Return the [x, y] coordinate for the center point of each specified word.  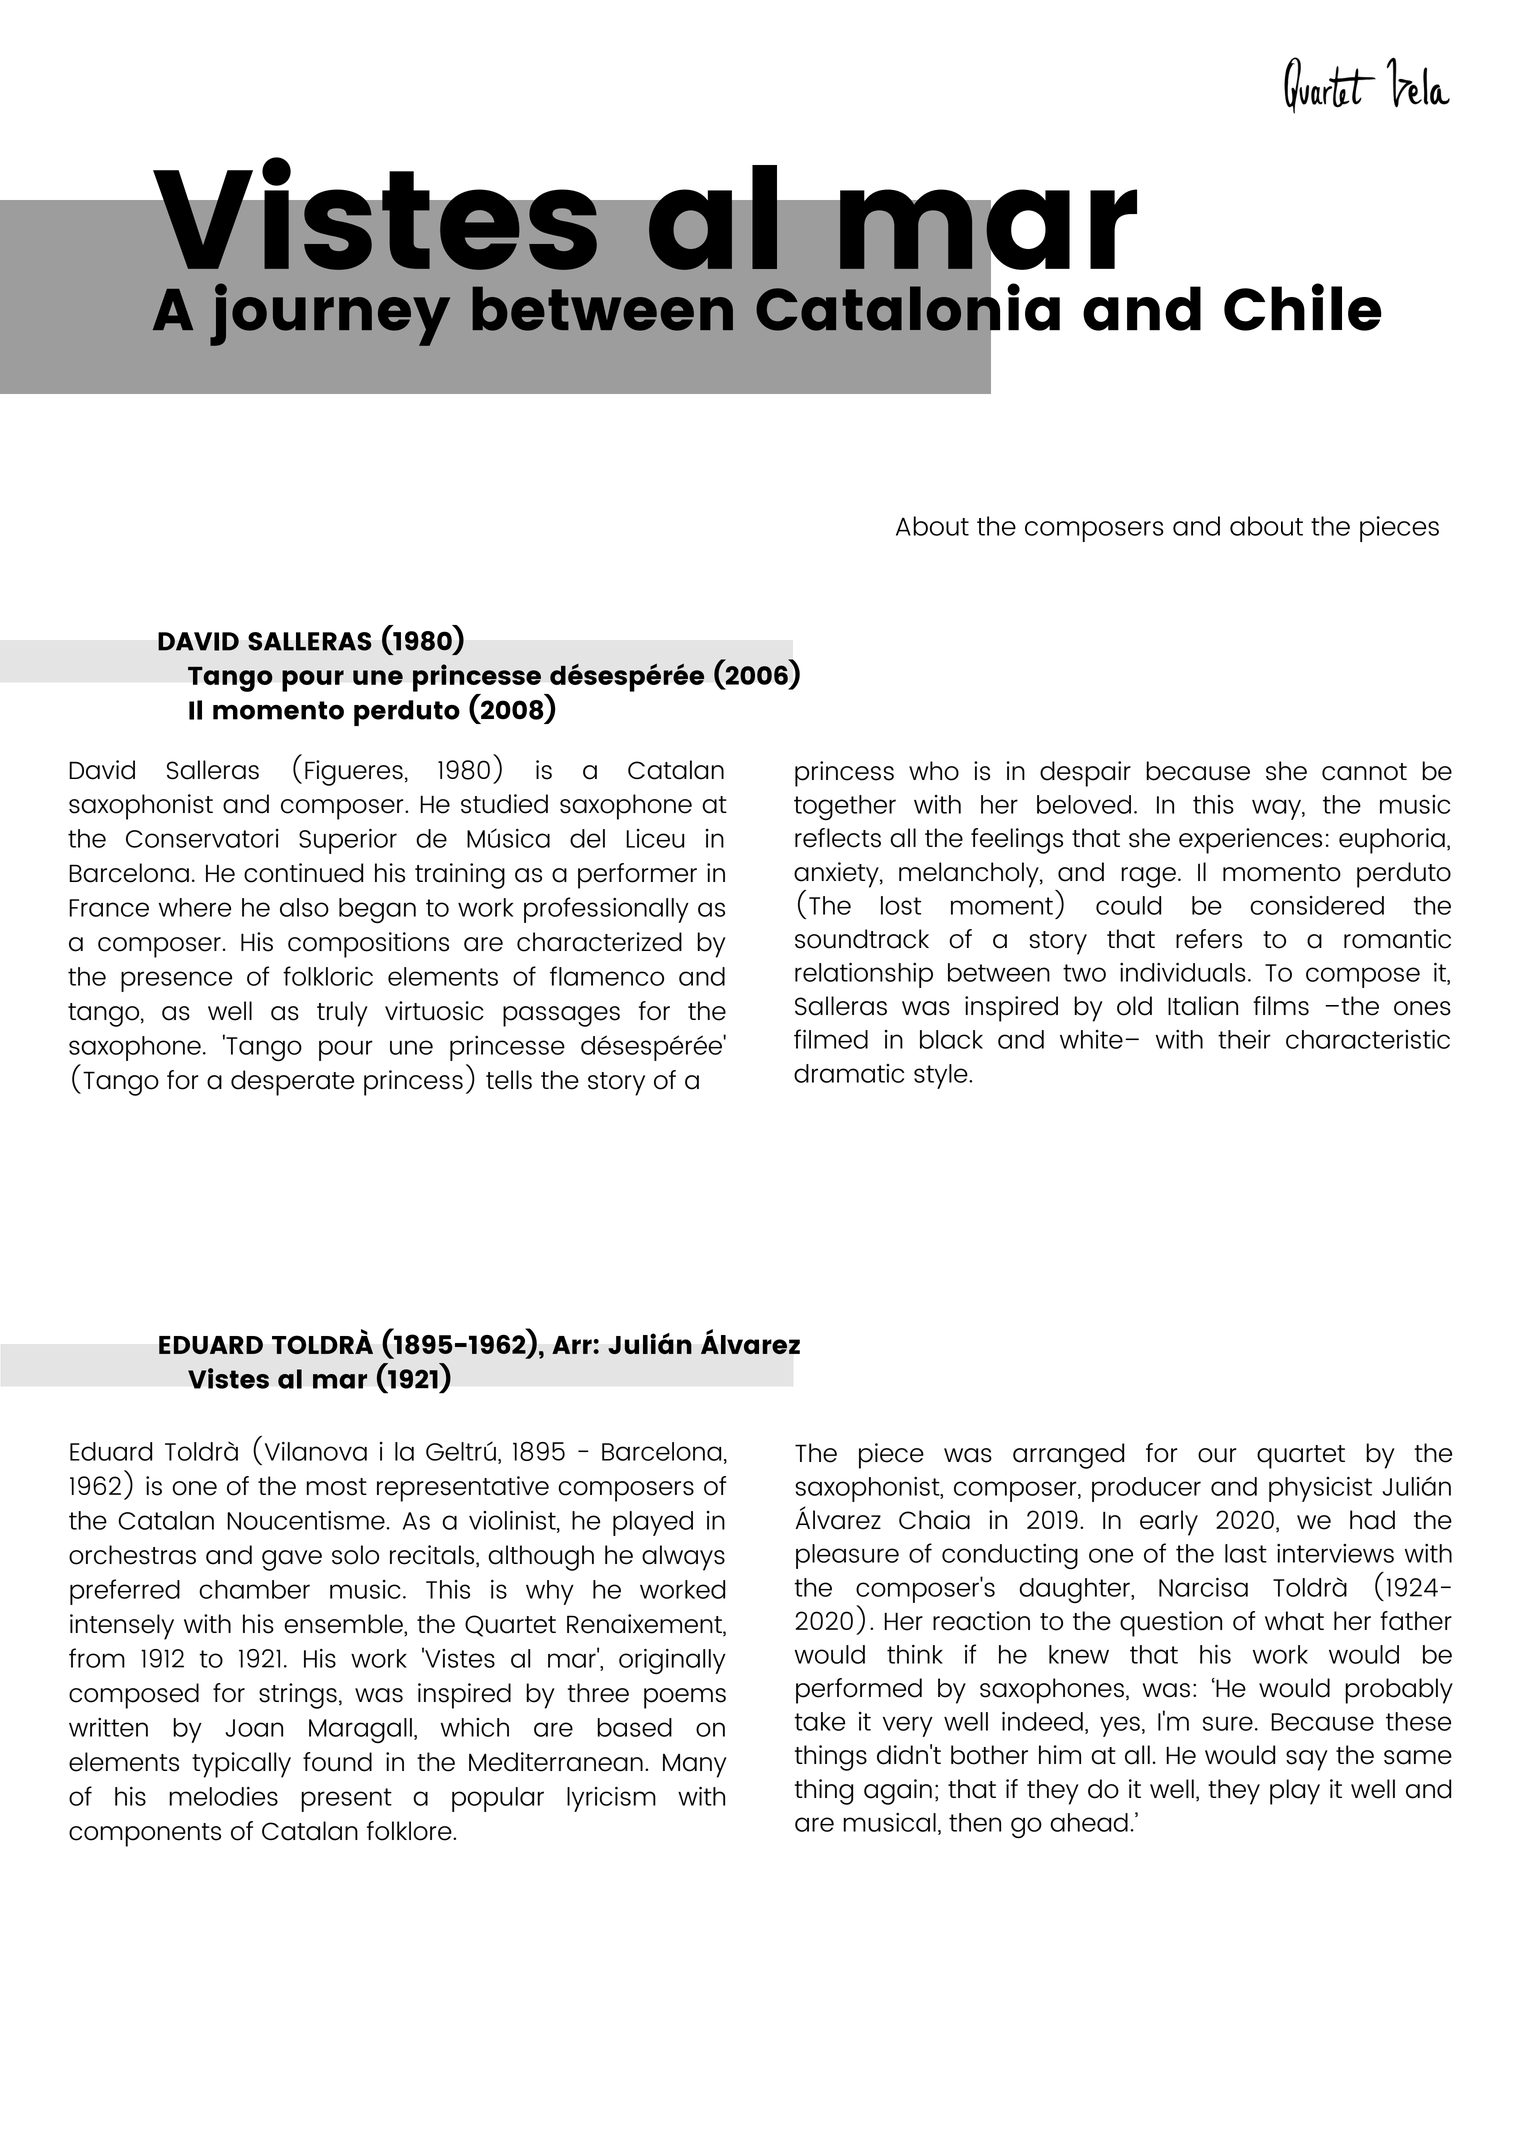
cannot [1364, 772]
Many [695, 1765]
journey [330, 314]
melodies [223, 1796]
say [1307, 1760]
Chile [1303, 307]
